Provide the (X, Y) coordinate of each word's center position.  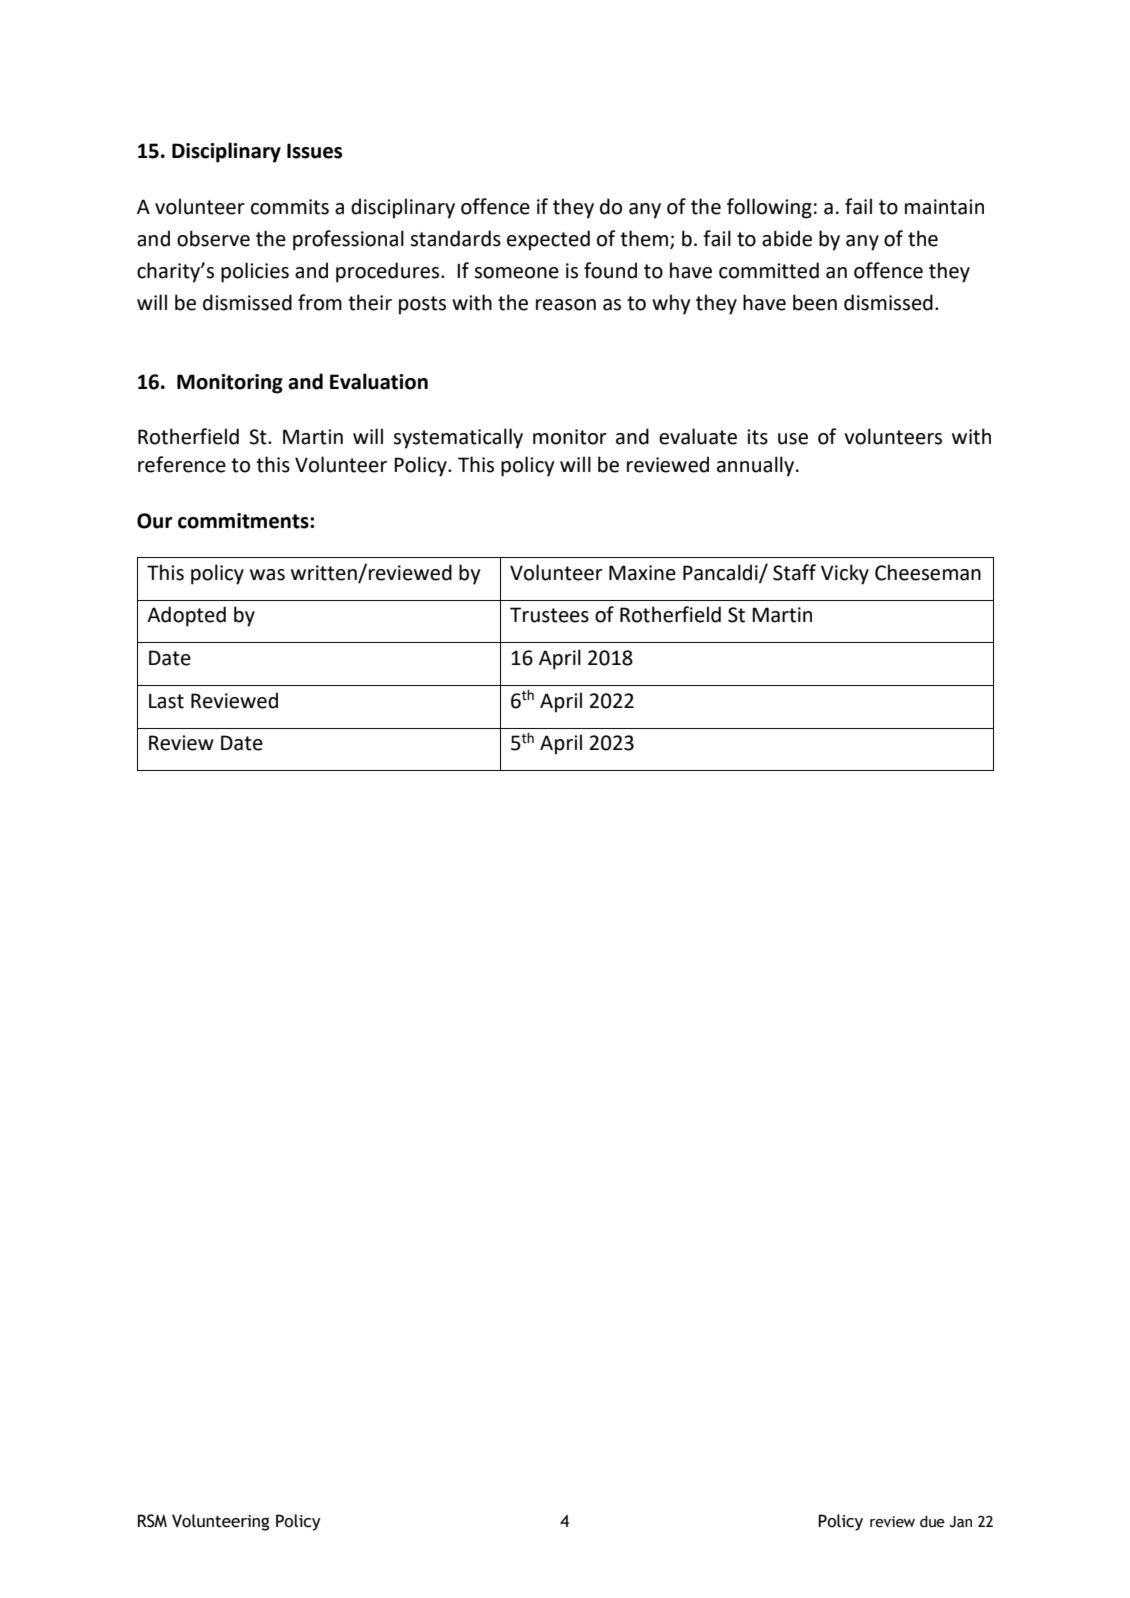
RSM (152, 1521)
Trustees (549, 615)
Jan (960, 1522)
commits (290, 207)
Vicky (845, 574)
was (267, 575)
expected (548, 240)
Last (166, 701)
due (932, 1521)
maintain (944, 207)
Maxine (642, 573)
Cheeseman (928, 572)
